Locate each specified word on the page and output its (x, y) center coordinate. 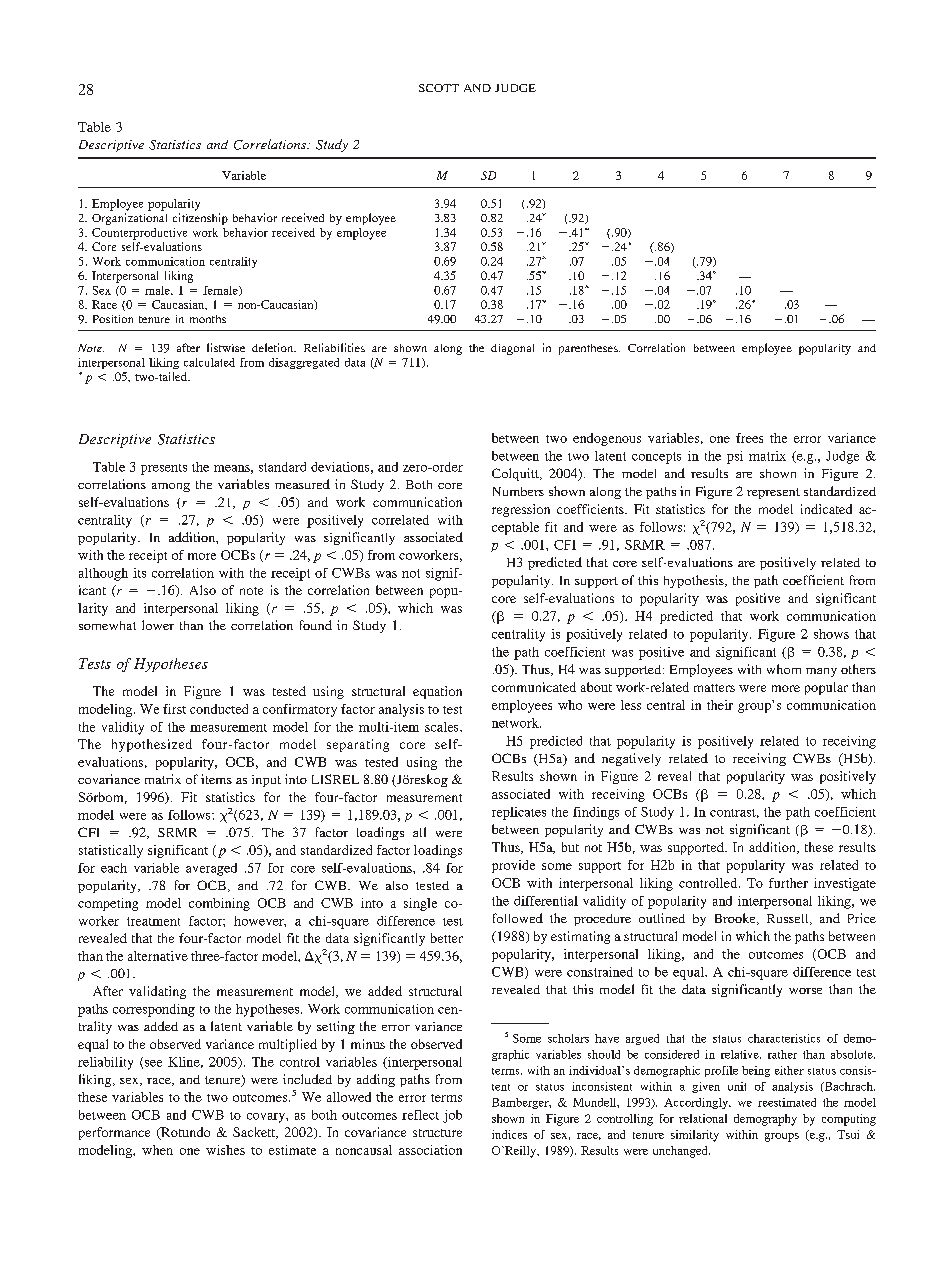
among (171, 487)
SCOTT (439, 88)
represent (773, 493)
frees (749, 438)
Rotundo (184, 1133)
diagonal (512, 349)
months (208, 319)
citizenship (200, 219)
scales (443, 727)
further (788, 883)
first (174, 709)
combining (219, 904)
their (720, 705)
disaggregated (304, 363)
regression (521, 510)
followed (518, 918)
